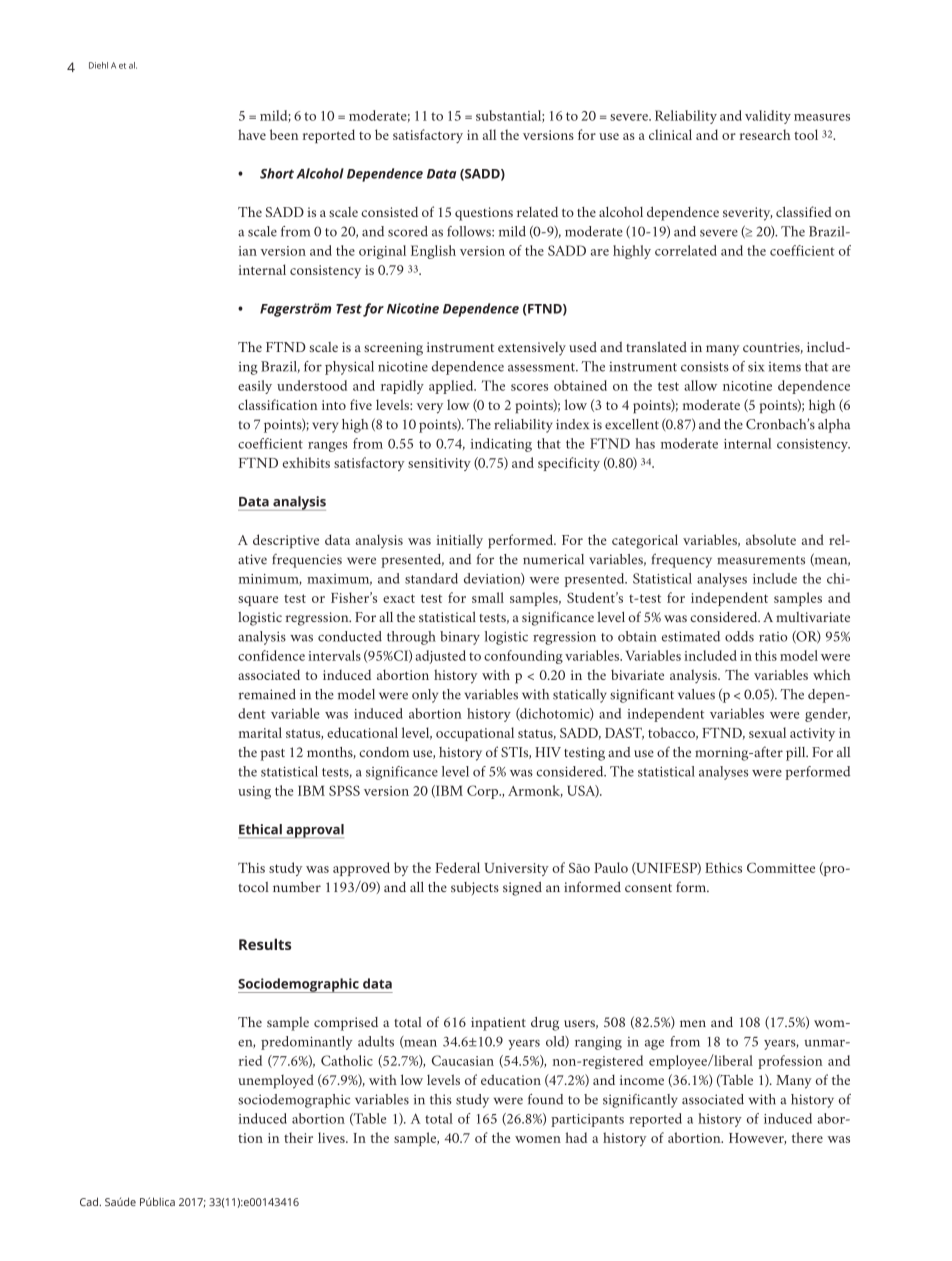 The width and height of the screenshot is (952, 1261). Describe the element at coordinates (460, 638) in the screenshot. I see `binary` at that location.
